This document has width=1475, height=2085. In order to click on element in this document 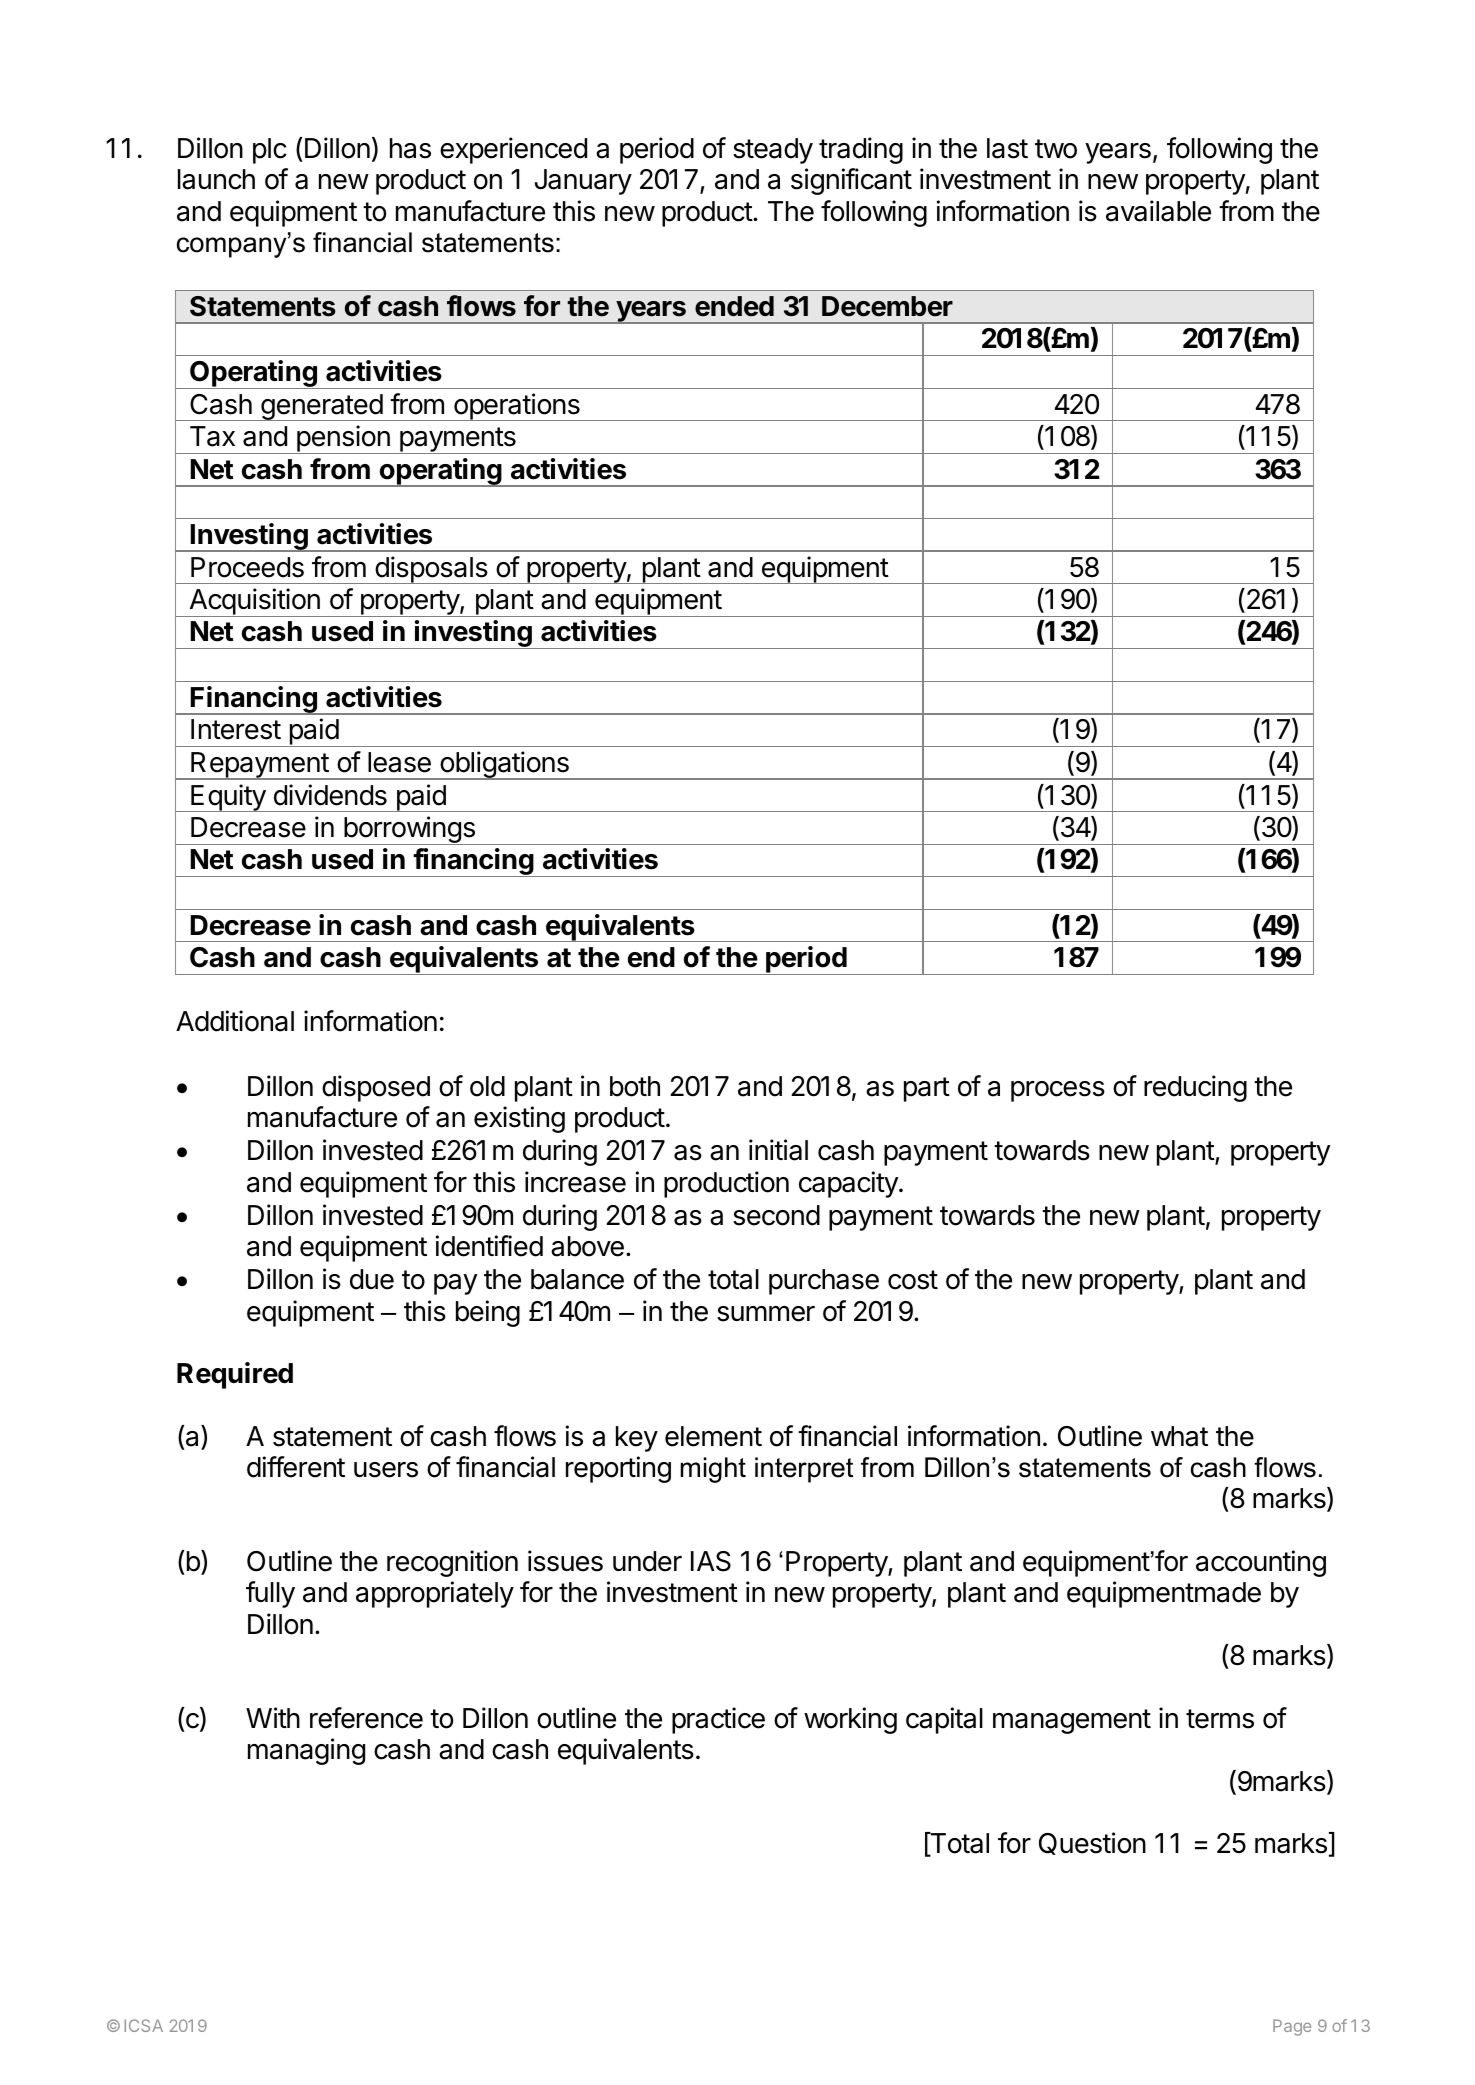, I will do `click(713, 1436)`.
